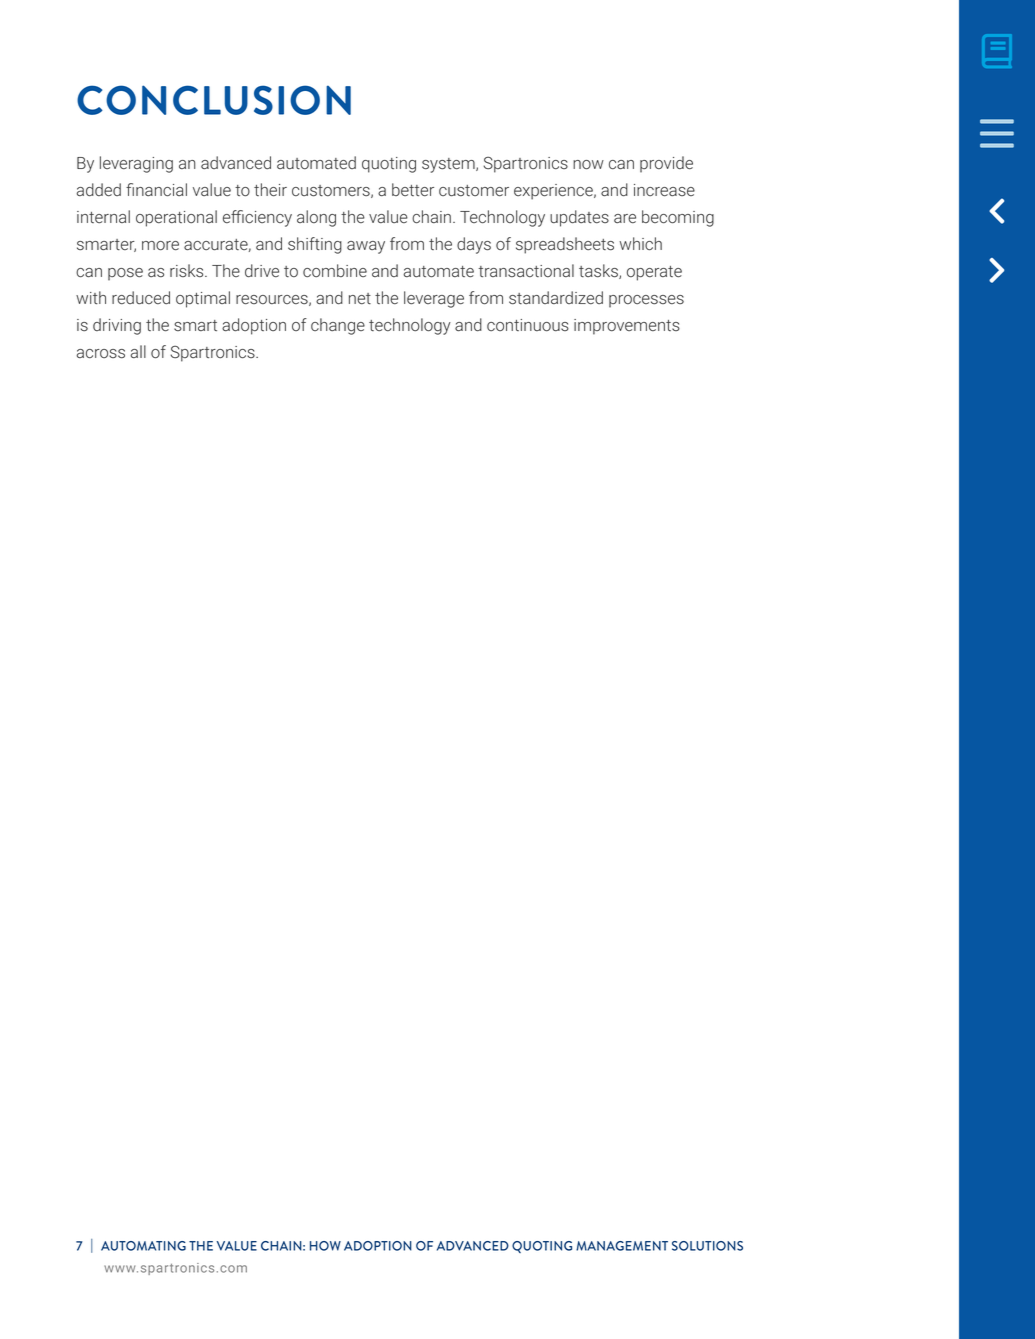 The image size is (1035, 1339). I want to click on SOLUTIONS, so click(707, 1246).
